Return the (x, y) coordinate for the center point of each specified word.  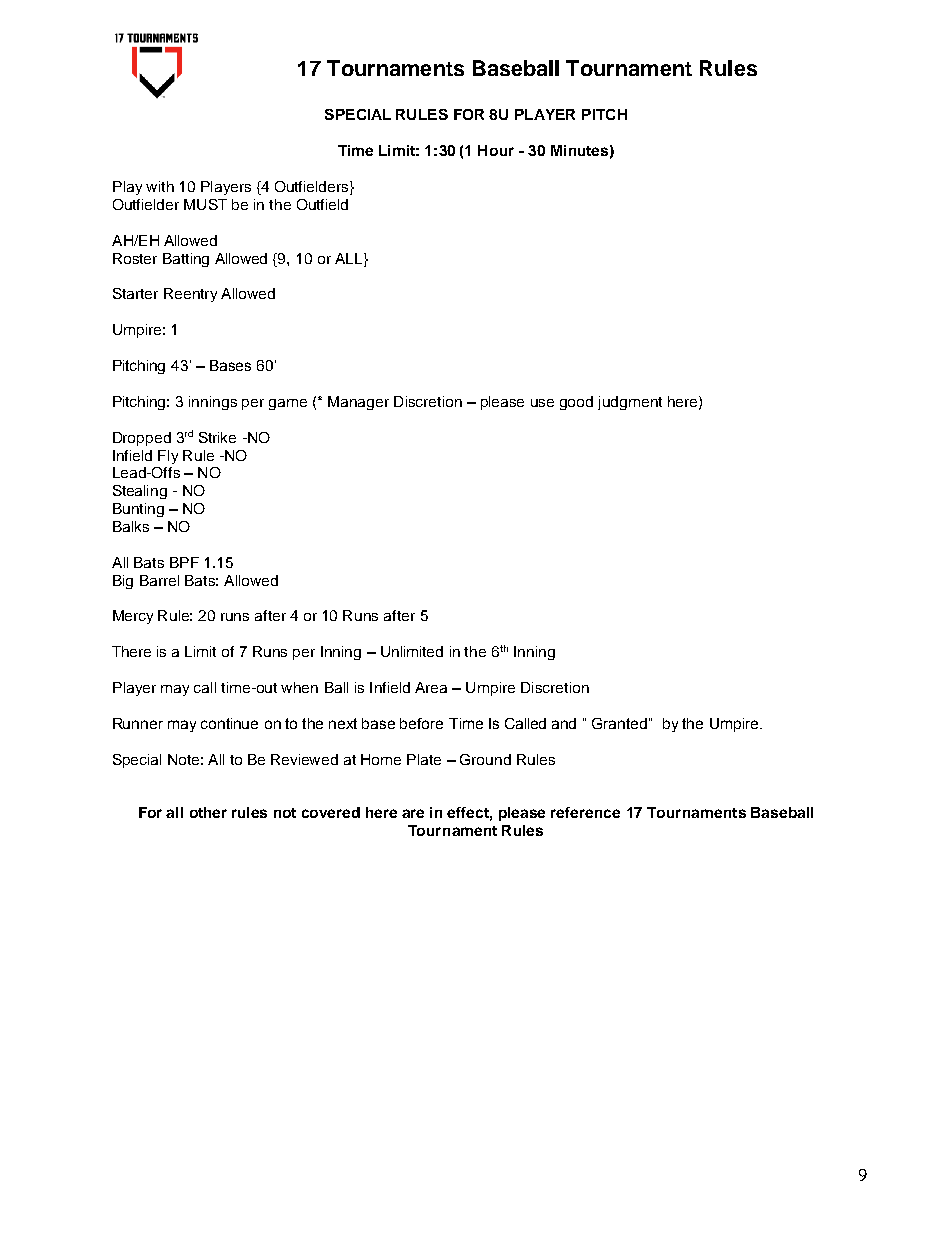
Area (431, 687)
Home (381, 759)
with (160, 186)
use (542, 403)
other (208, 812)
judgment (630, 403)
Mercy (133, 617)
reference (585, 812)
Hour (496, 150)
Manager (358, 403)
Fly (168, 457)
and (564, 723)
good (576, 403)
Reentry (190, 295)
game (288, 404)
